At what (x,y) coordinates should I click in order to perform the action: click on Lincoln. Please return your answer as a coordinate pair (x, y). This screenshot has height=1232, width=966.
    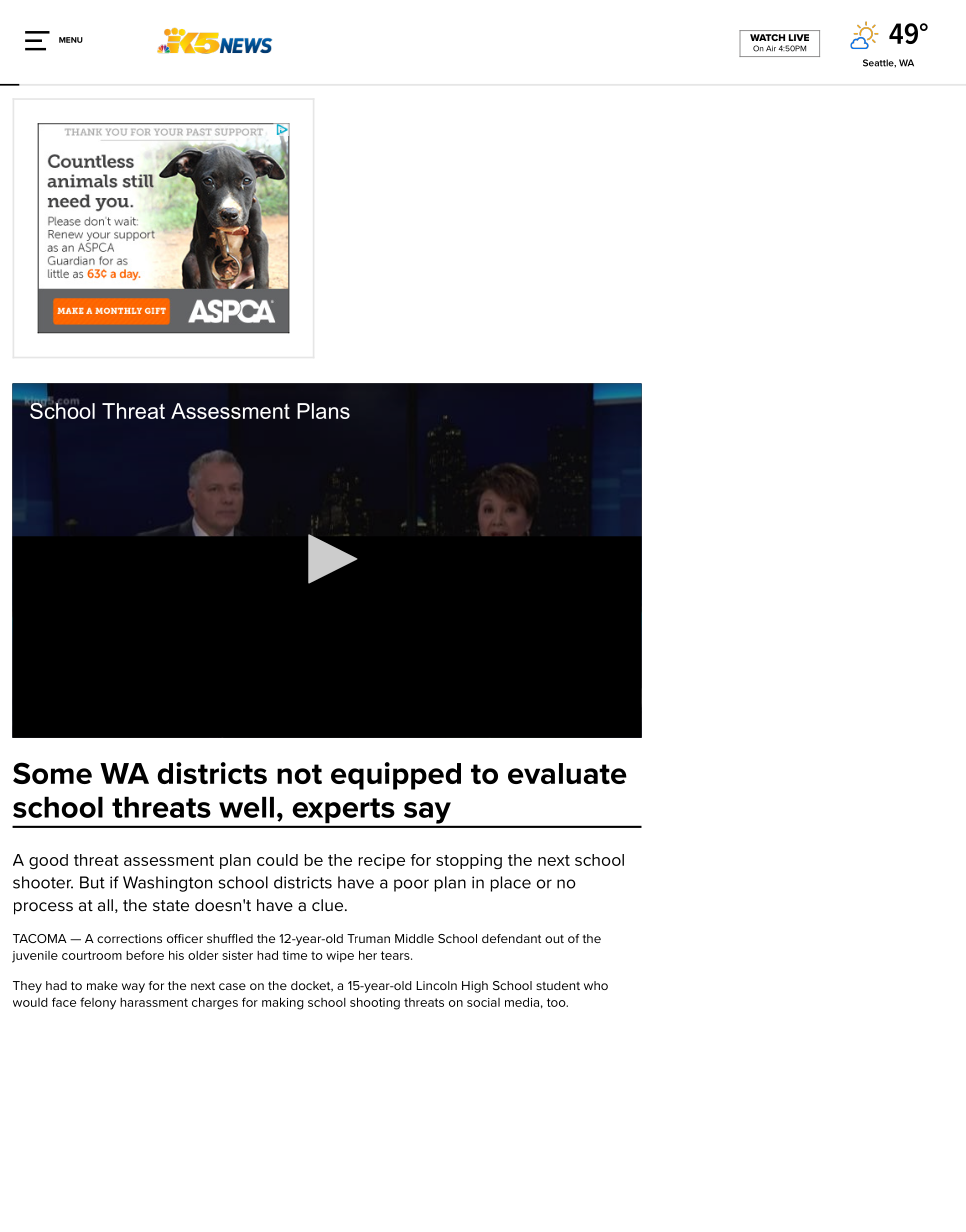
    Looking at the image, I should click on (436, 985).
